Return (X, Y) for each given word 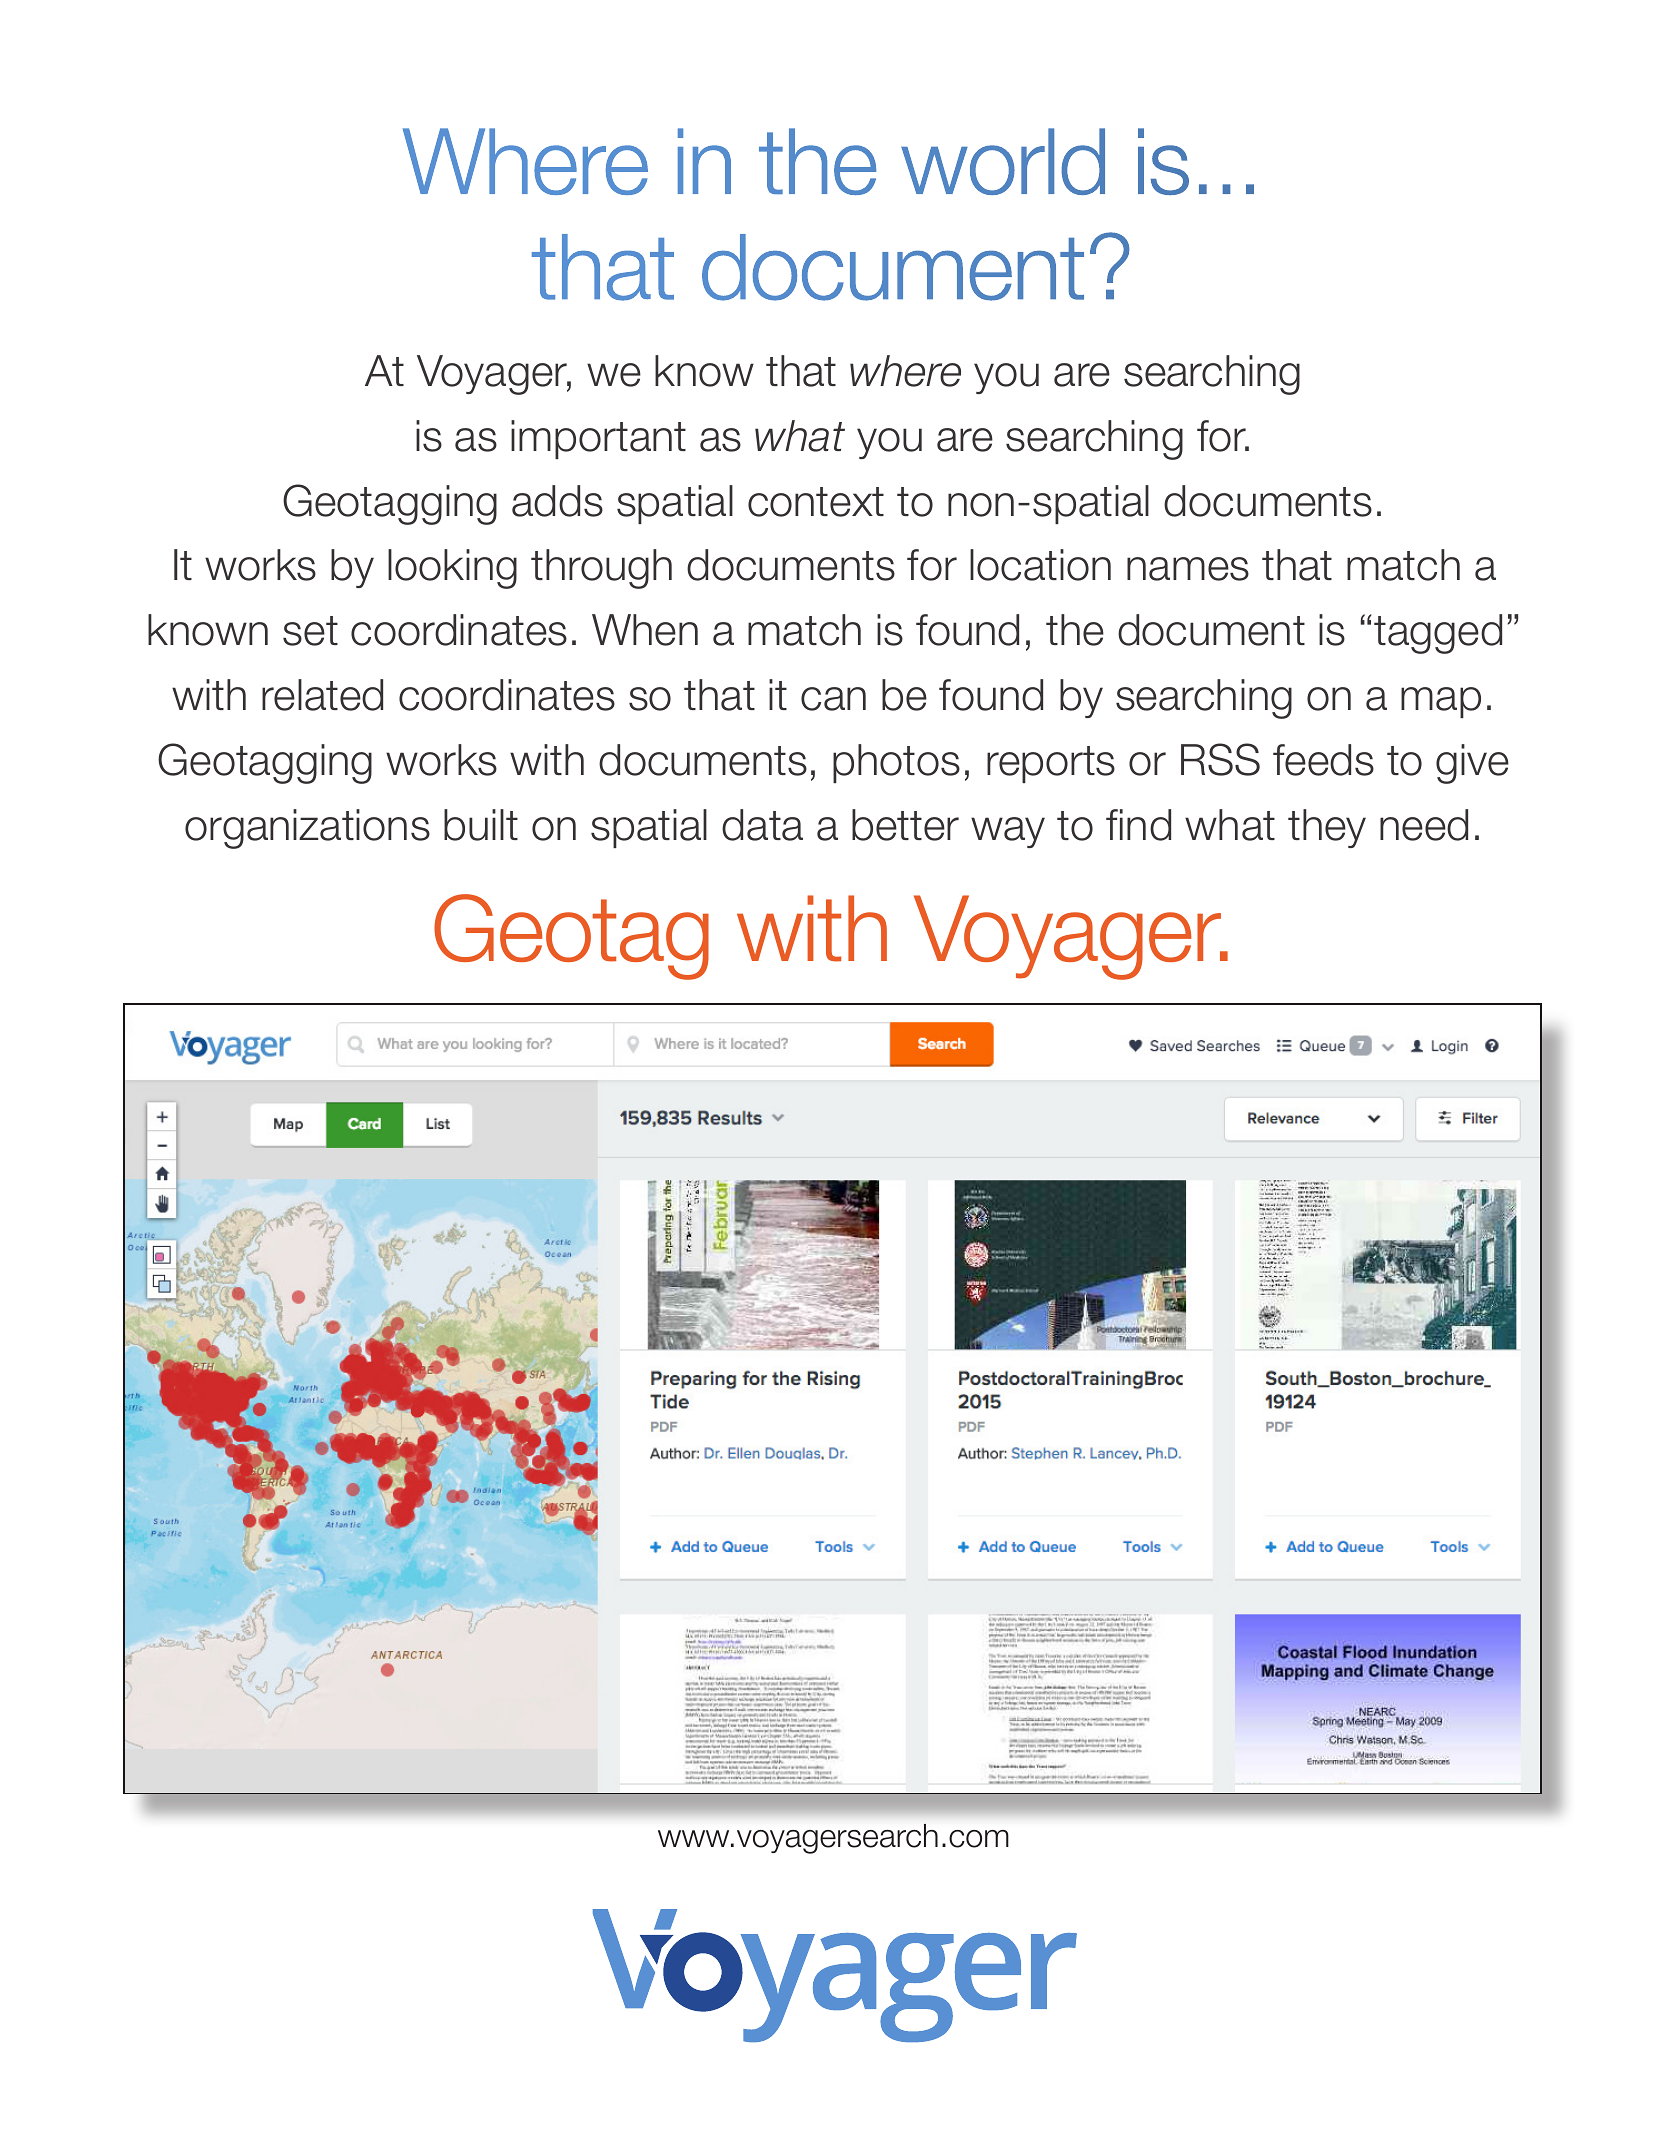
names (1188, 569)
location (1040, 565)
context (816, 502)
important (598, 439)
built (481, 825)
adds (557, 501)
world (1003, 161)
